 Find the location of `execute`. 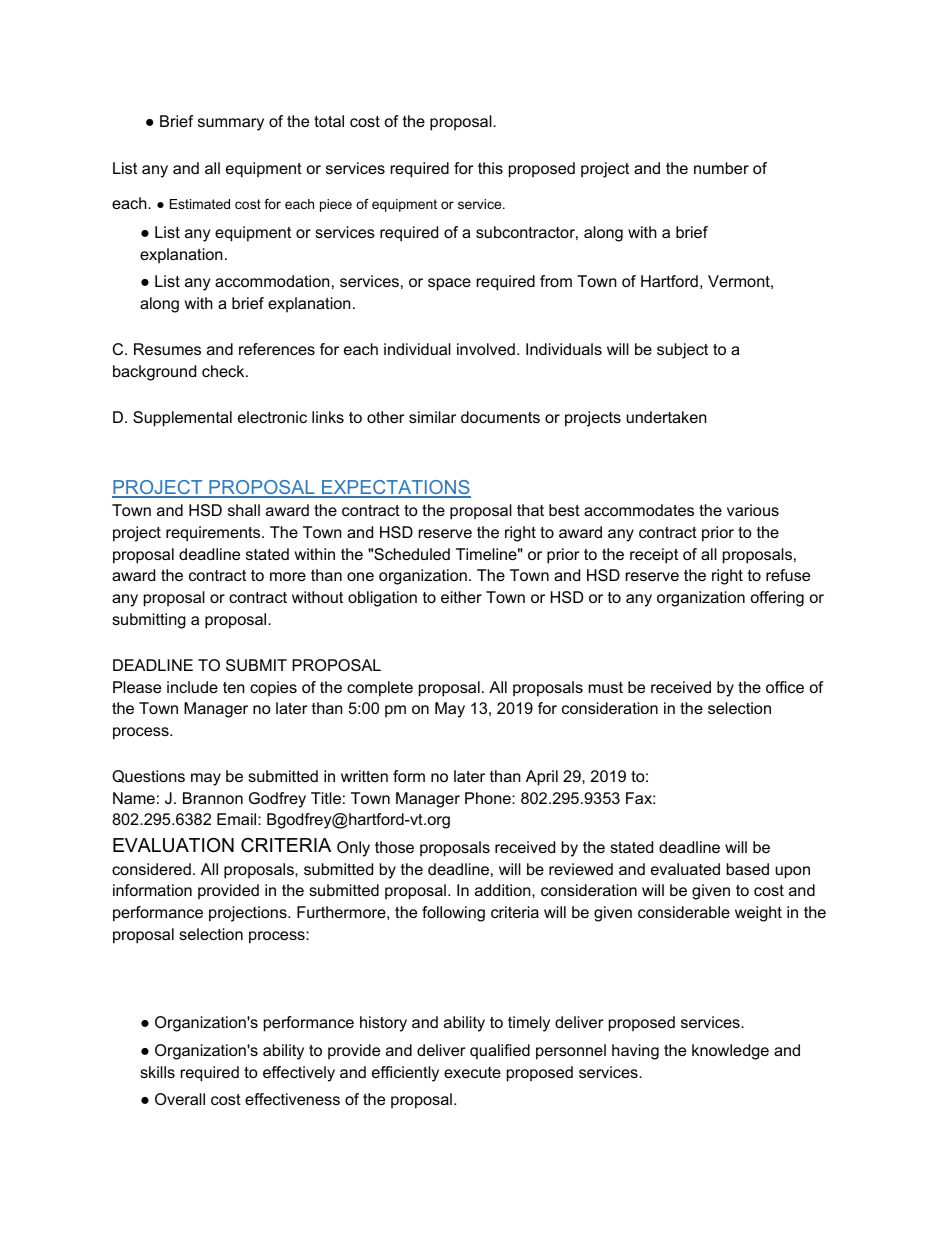

execute is located at coordinates (472, 1072).
